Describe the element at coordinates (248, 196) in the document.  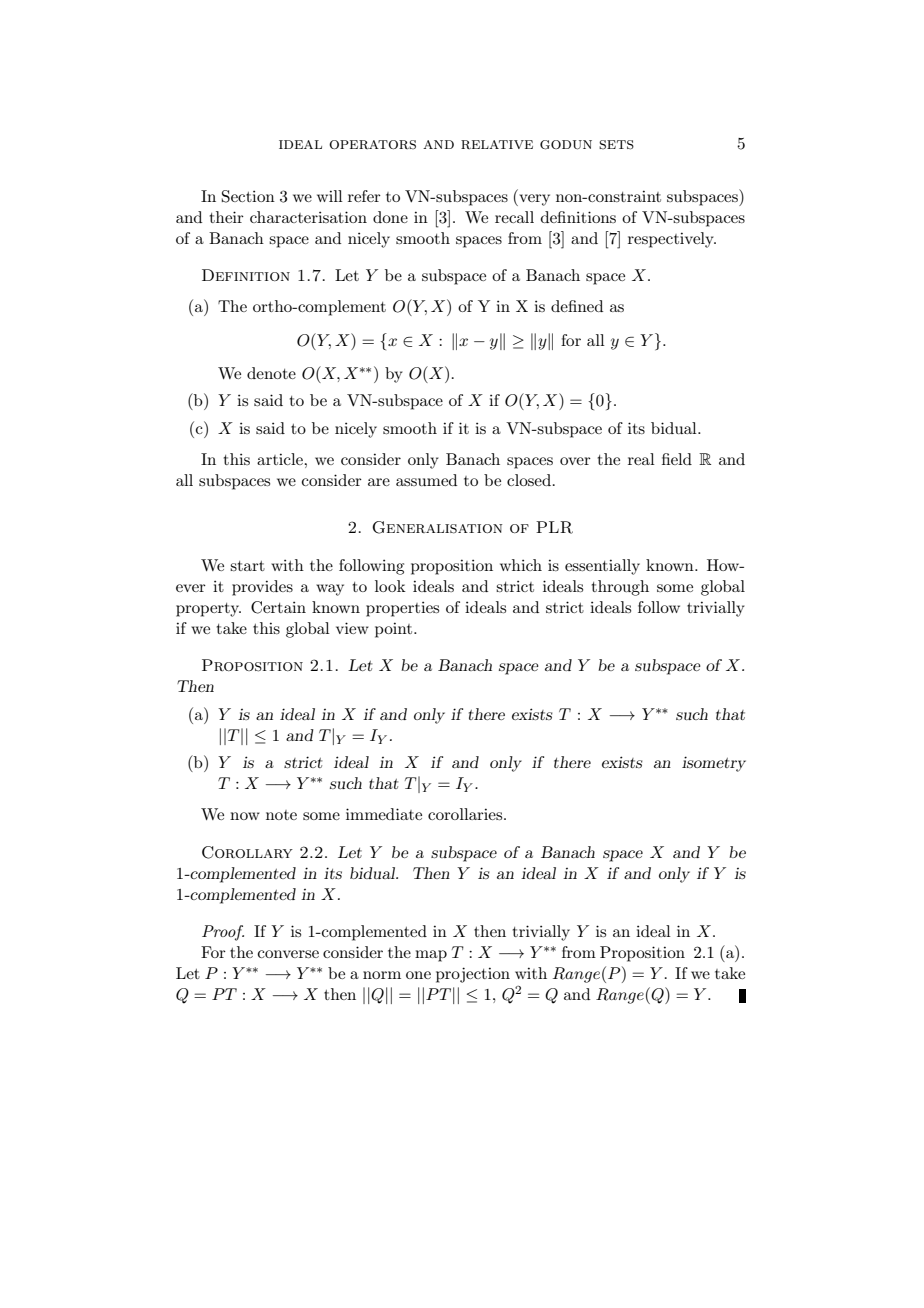
I see `Section` at that location.
